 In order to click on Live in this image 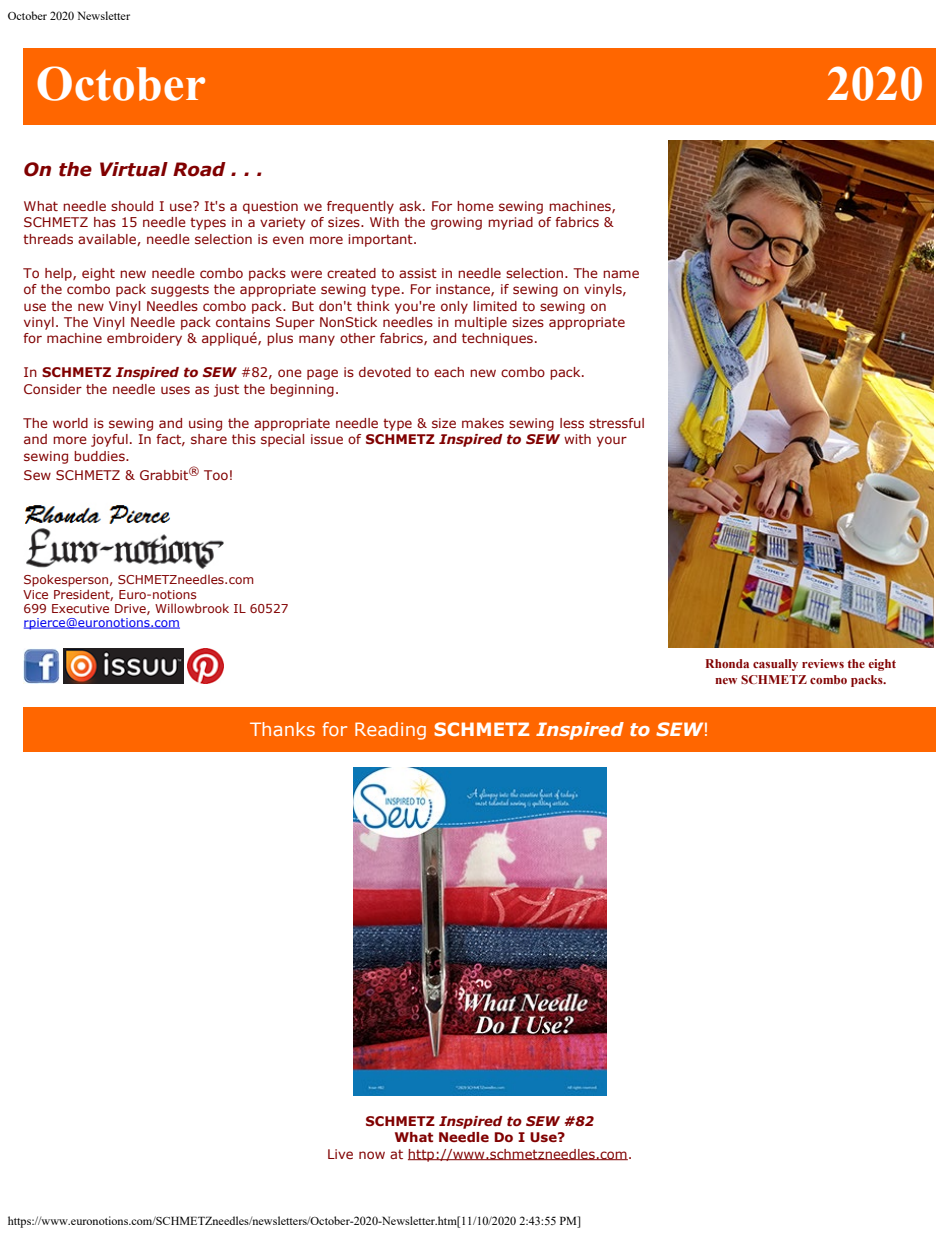, I will do `click(340, 1154)`.
